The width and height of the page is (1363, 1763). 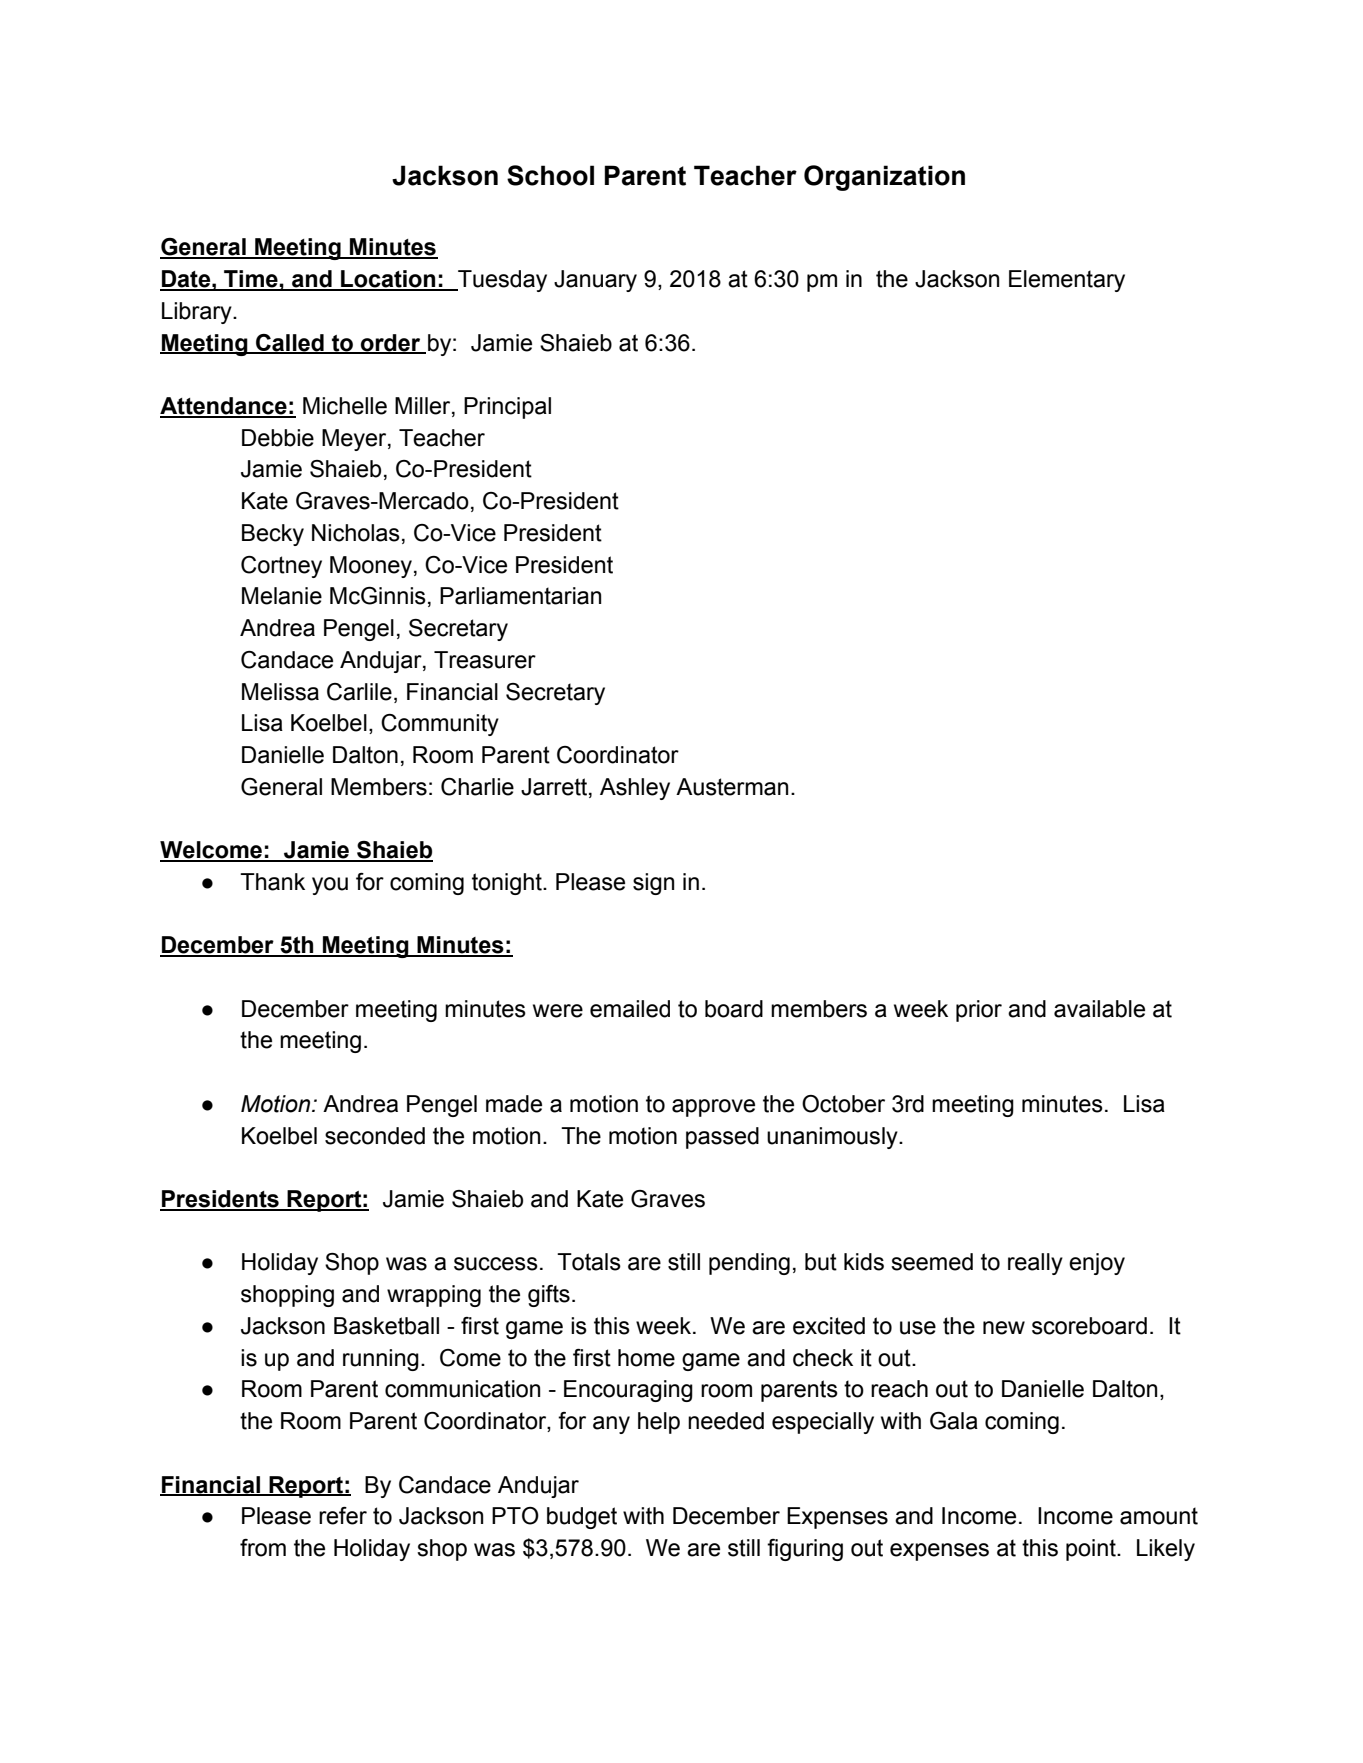 What do you see at coordinates (375, 1136) in the page?
I see `seconded` at bounding box center [375, 1136].
